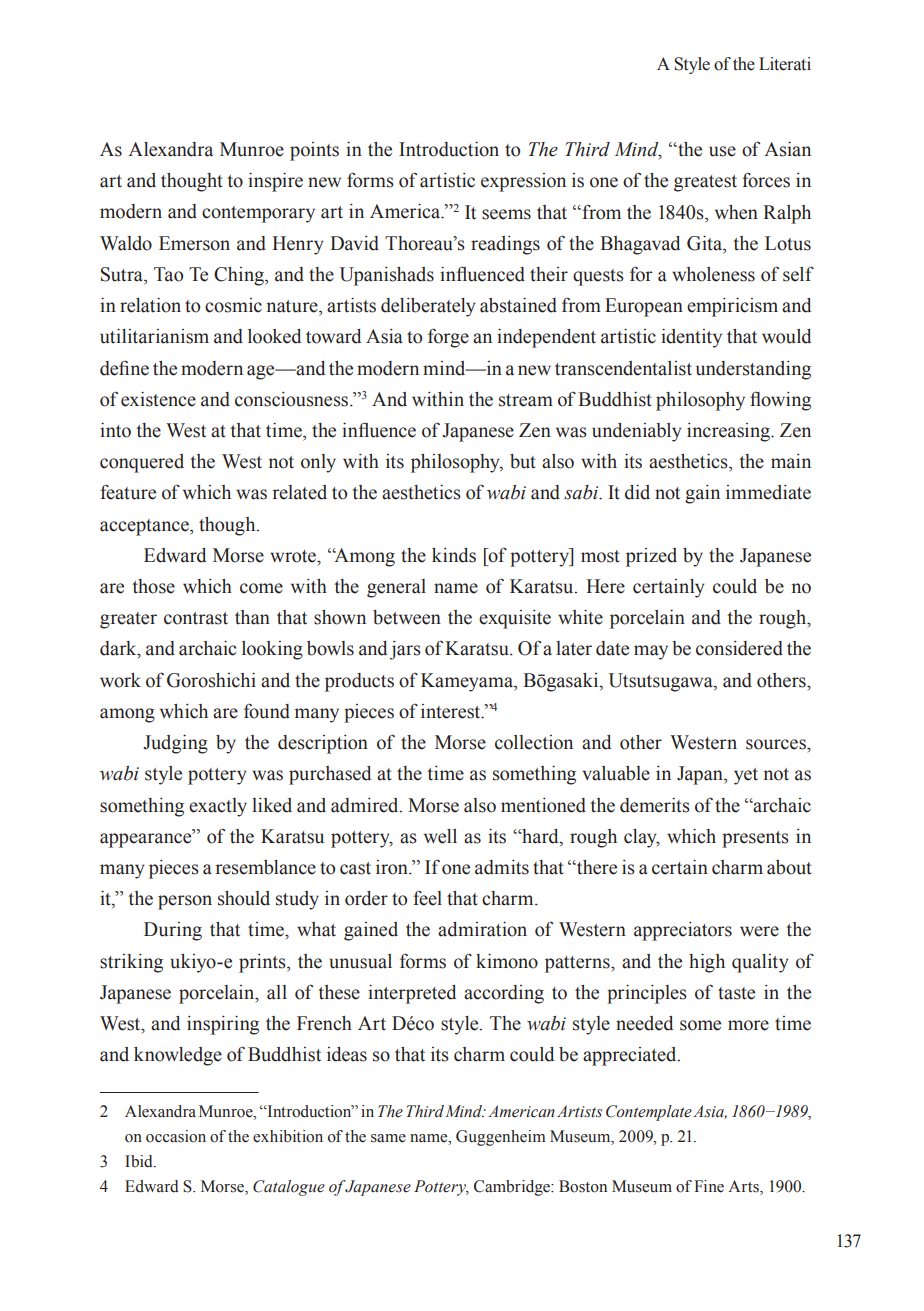  Describe the element at coordinates (154, 336) in the screenshot. I see `utilitarianism` at that location.
